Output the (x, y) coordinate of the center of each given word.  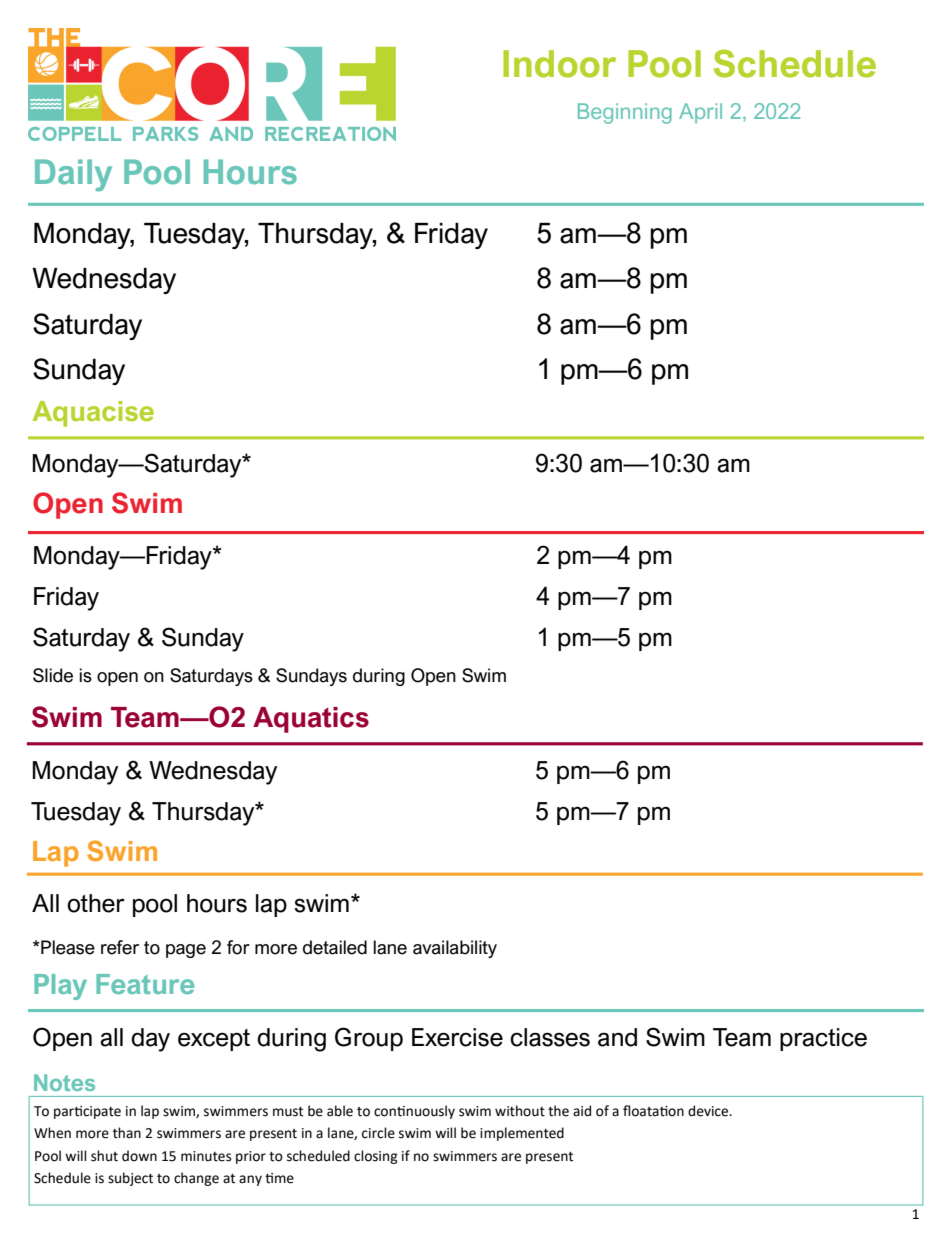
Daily (73, 175)
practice (823, 1039)
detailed (335, 947)
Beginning (625, 113)
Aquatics (311, 720)
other (96, 903)
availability (455, 949)
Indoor (559, 64)
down (139, 1156)
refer (120, 947)
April (700, 113)
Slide (53, 675)
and (617, 1037)
